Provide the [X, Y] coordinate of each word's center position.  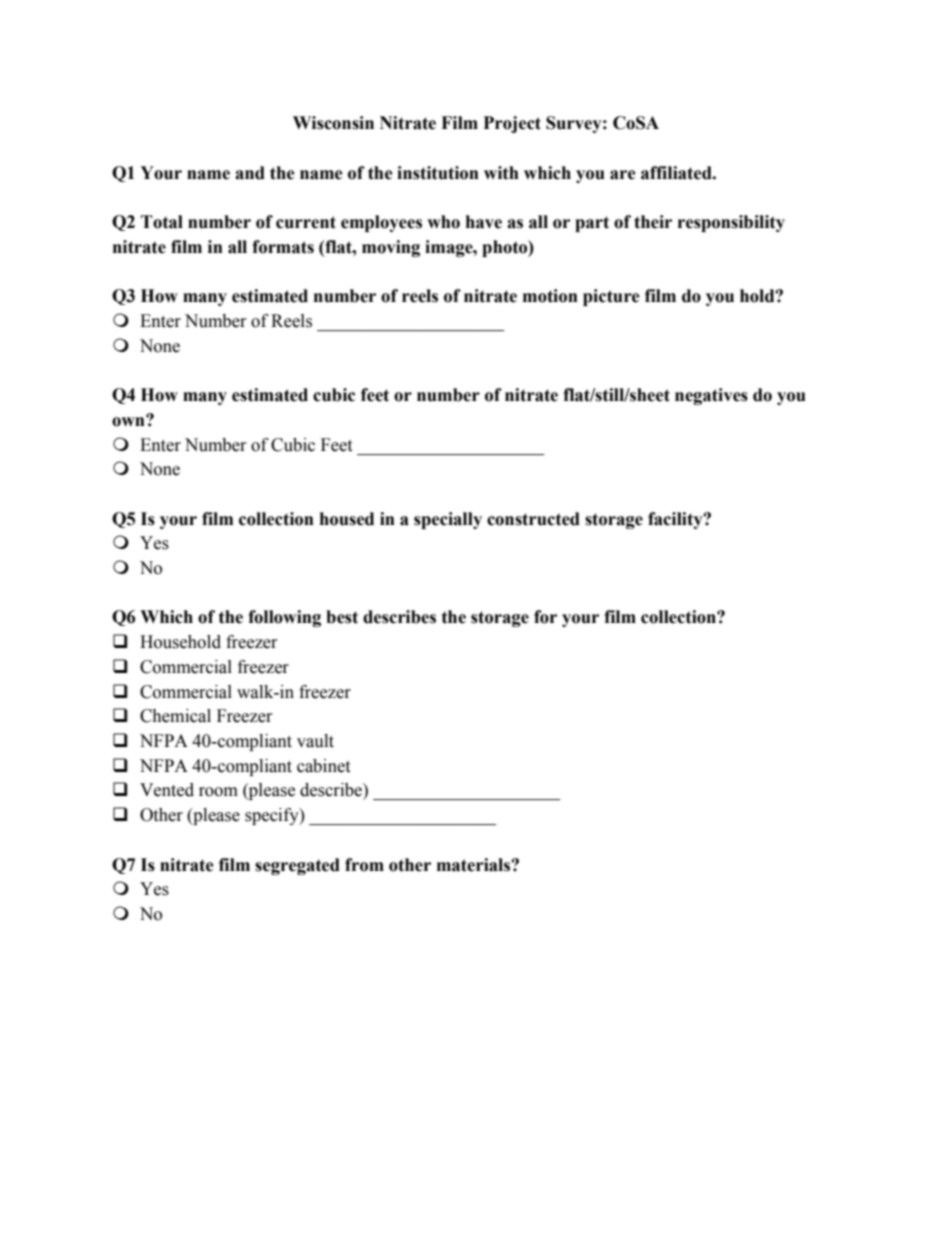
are [623, 175]
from [364, 865]
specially [448, 520]
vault [315, 741]
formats [283, 247]
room [218, 792]
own [129, 421]
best [342, 617]
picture [611, 297]
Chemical [175, 716]
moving [391, 248]
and [250, 173]
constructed [533, 519]
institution [438, 173]
